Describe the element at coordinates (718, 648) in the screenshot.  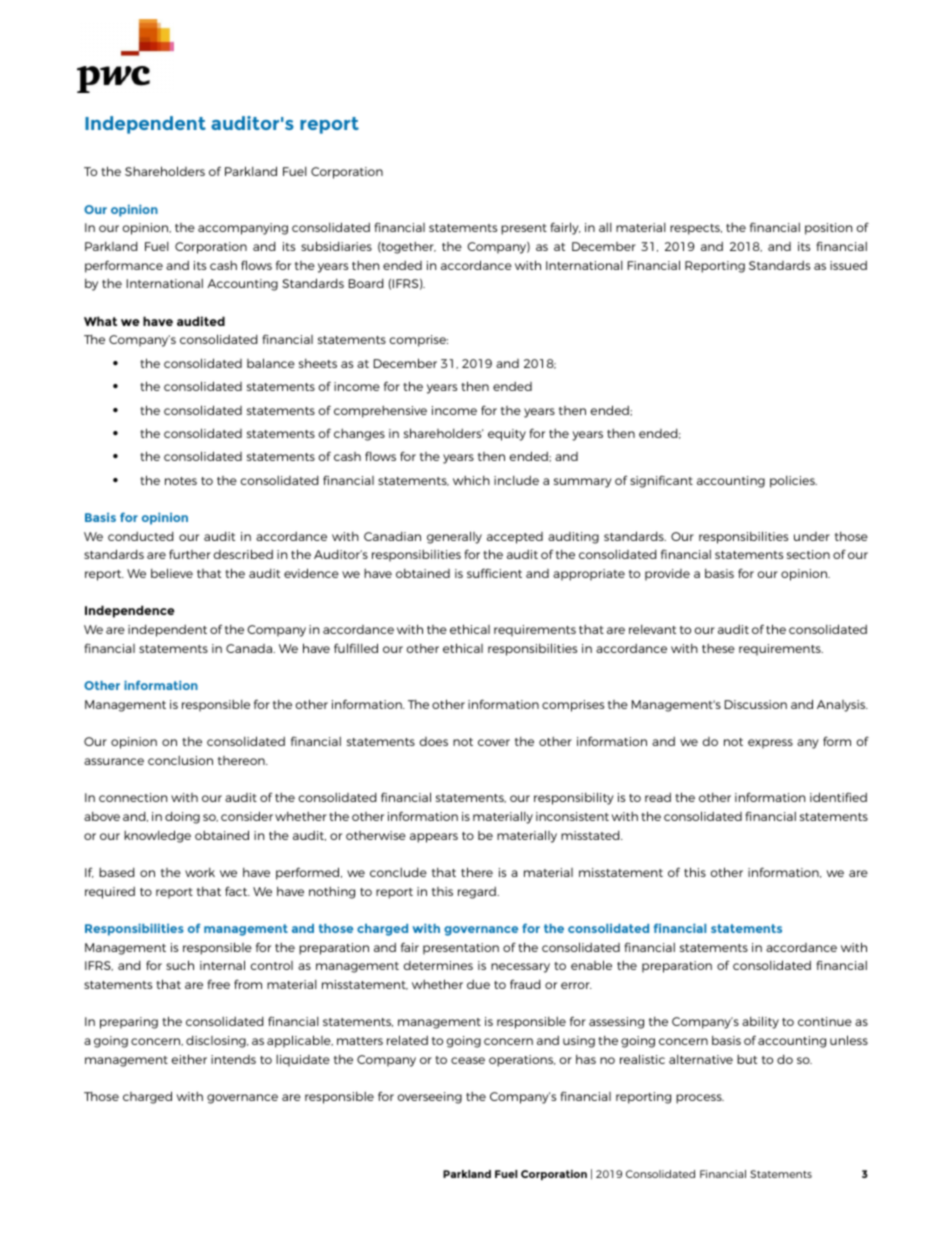
I see `these` at that location.
